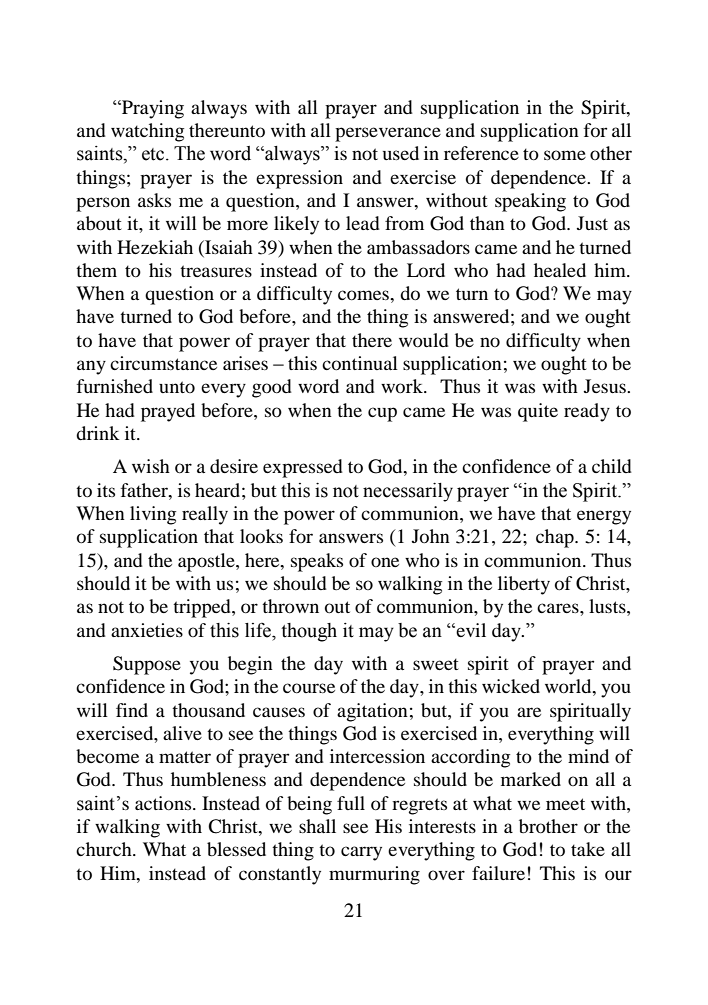  What do you see at coordinates (565, 155) in the screenshot?
I see `some` at bounding box center [565, 155].
